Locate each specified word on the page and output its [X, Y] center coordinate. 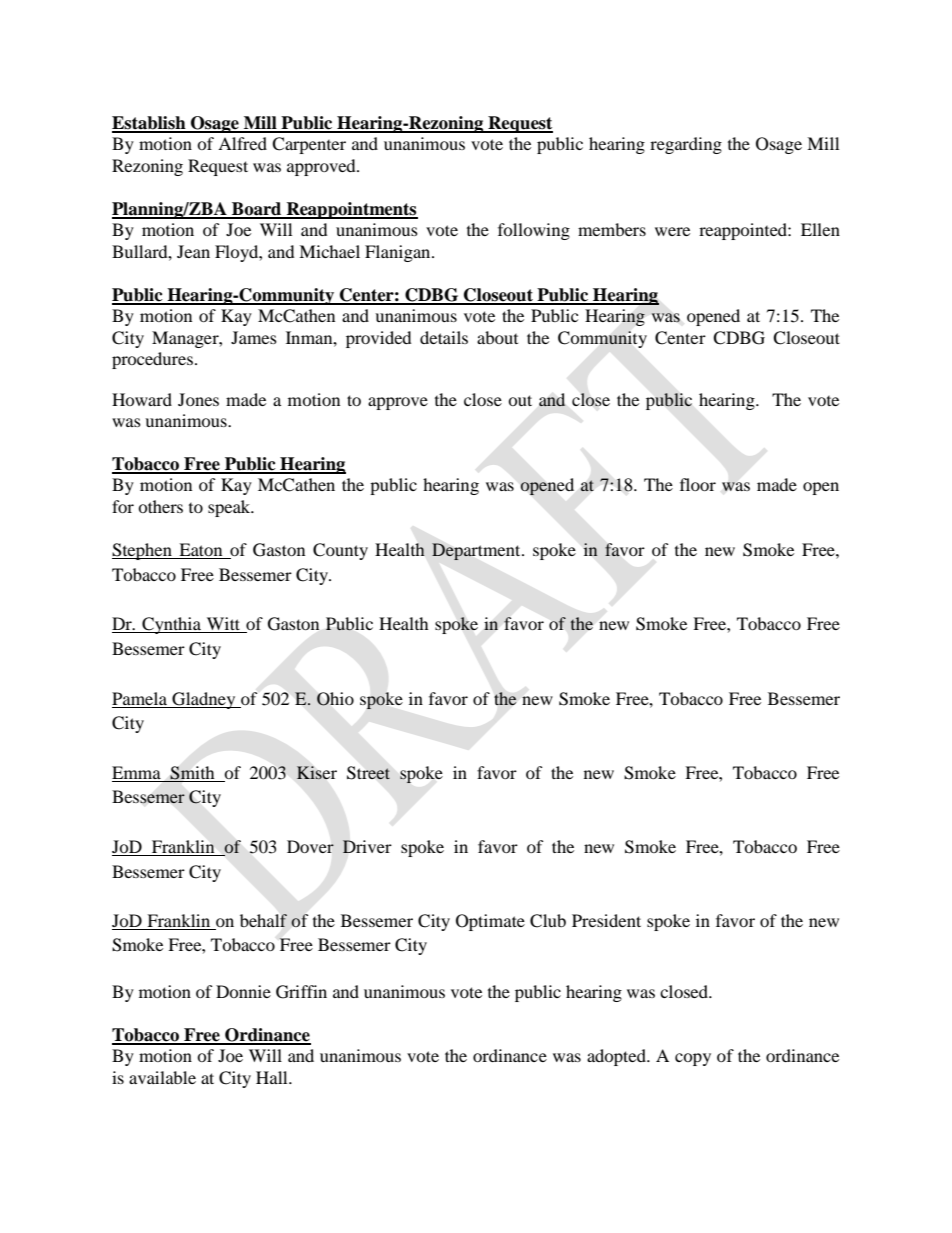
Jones [198, 399]
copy [693, 1059]
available [162, 1077]
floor [698, 484]
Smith [192, 773]
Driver [367, 846]
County [340, 551]
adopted [617, 1057]
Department [477, 551]
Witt [223, 625]
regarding [686, 145]
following [534, 231]
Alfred [242, 143]
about [497, 337]
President [606, 920]
